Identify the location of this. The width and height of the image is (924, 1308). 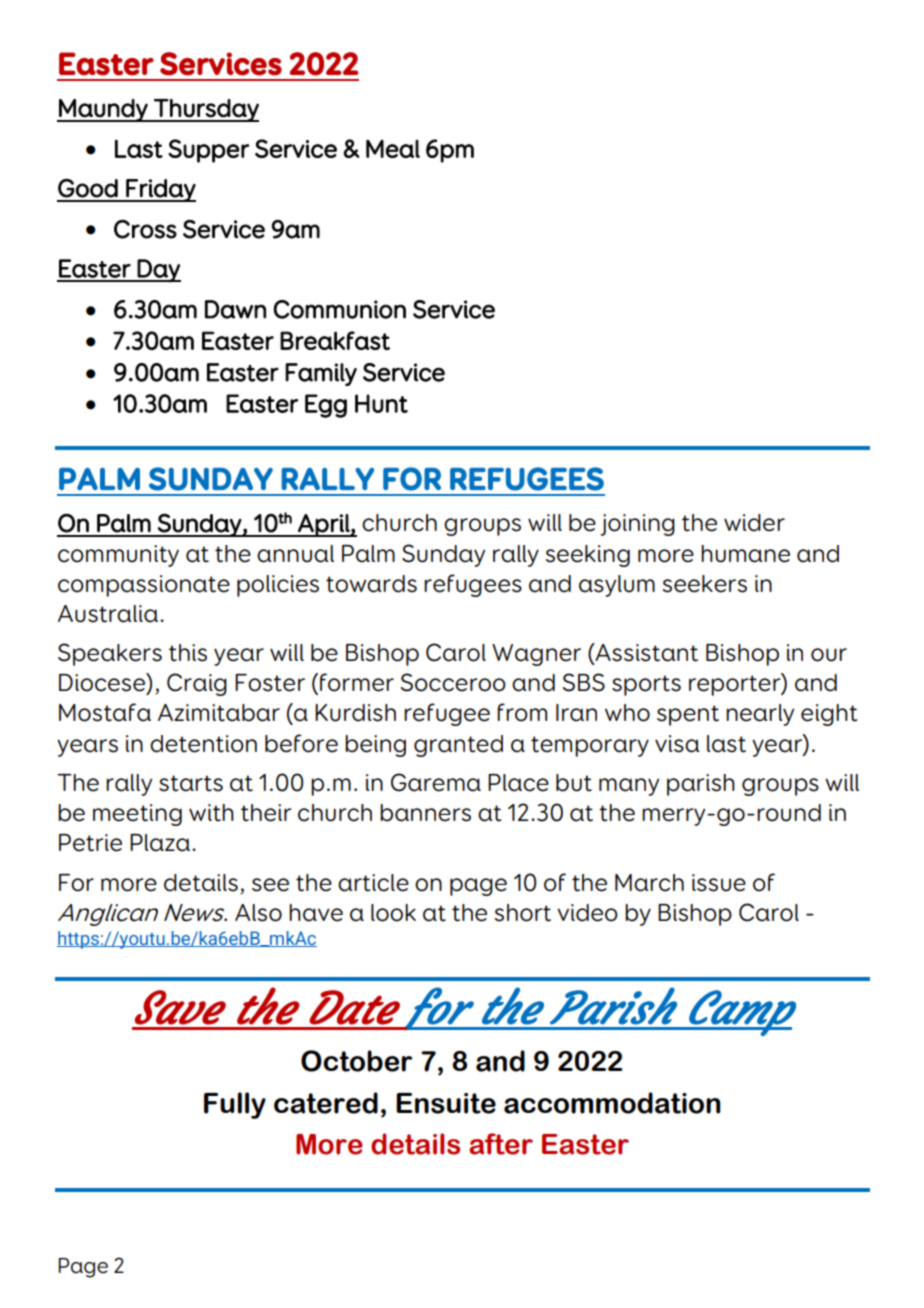
(188, 653).
